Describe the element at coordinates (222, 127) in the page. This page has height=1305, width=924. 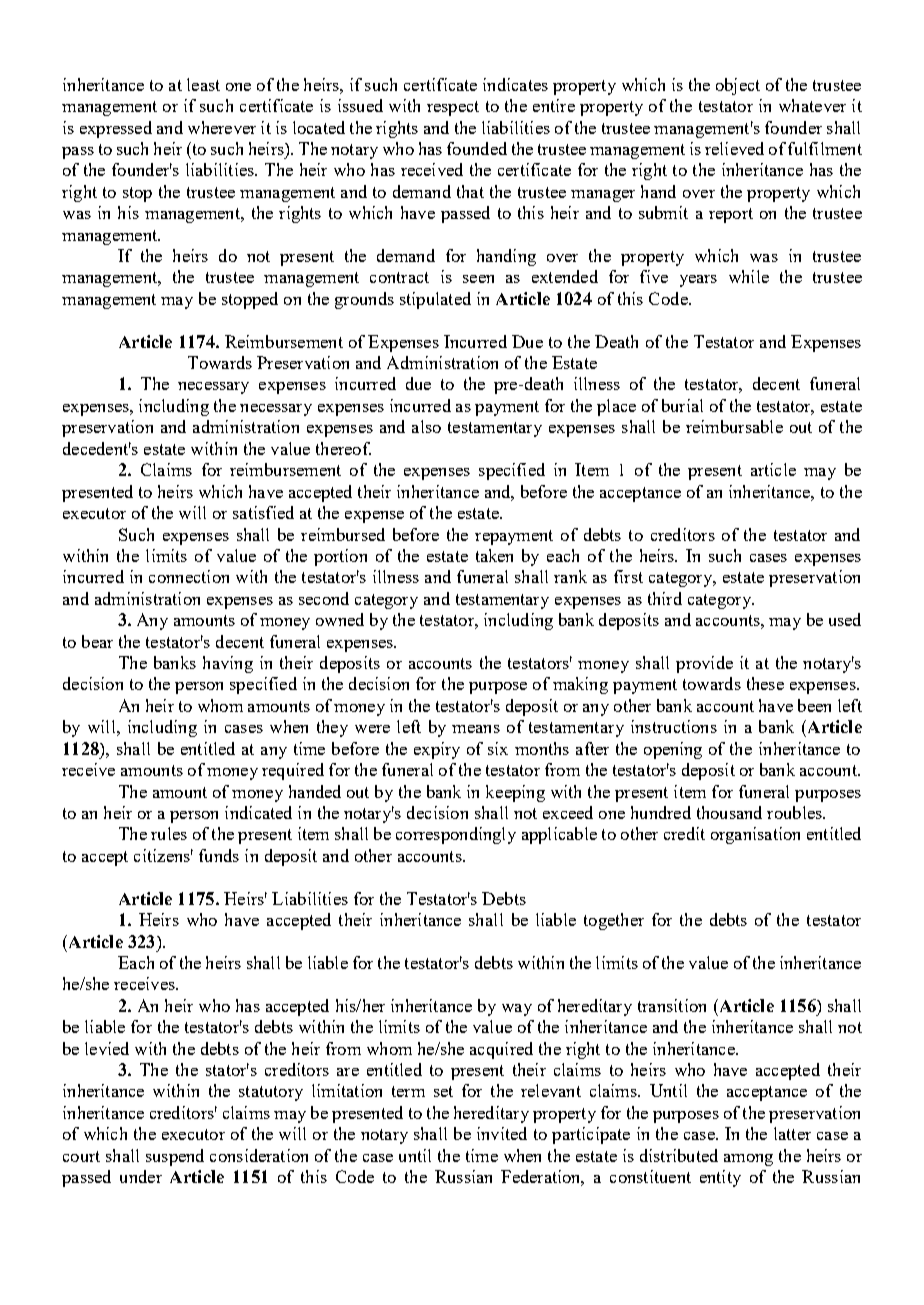
I see `wherever` at that location.
